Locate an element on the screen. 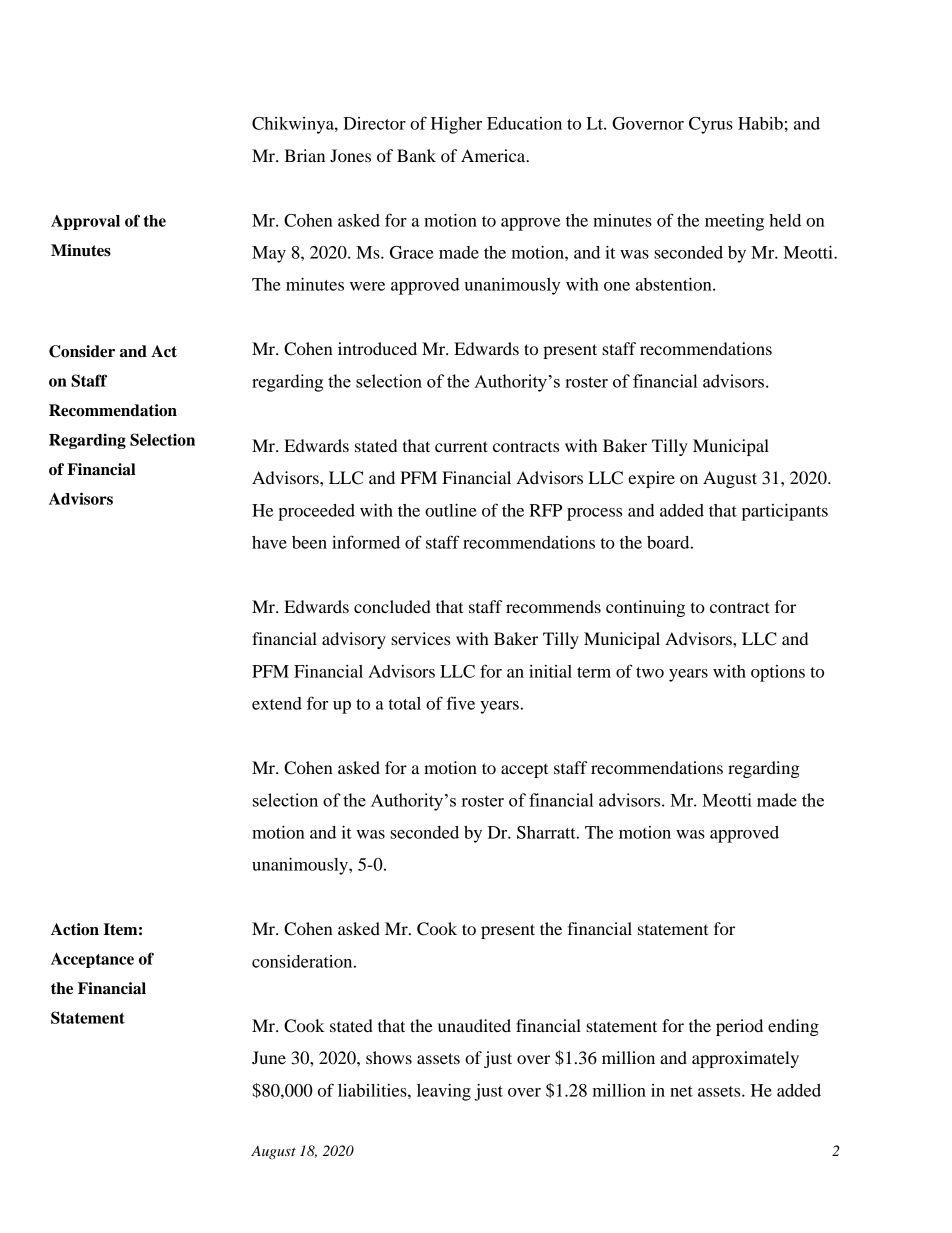 This screenshot has height=1233, width=952. total is located at coordinates (405, 703).
